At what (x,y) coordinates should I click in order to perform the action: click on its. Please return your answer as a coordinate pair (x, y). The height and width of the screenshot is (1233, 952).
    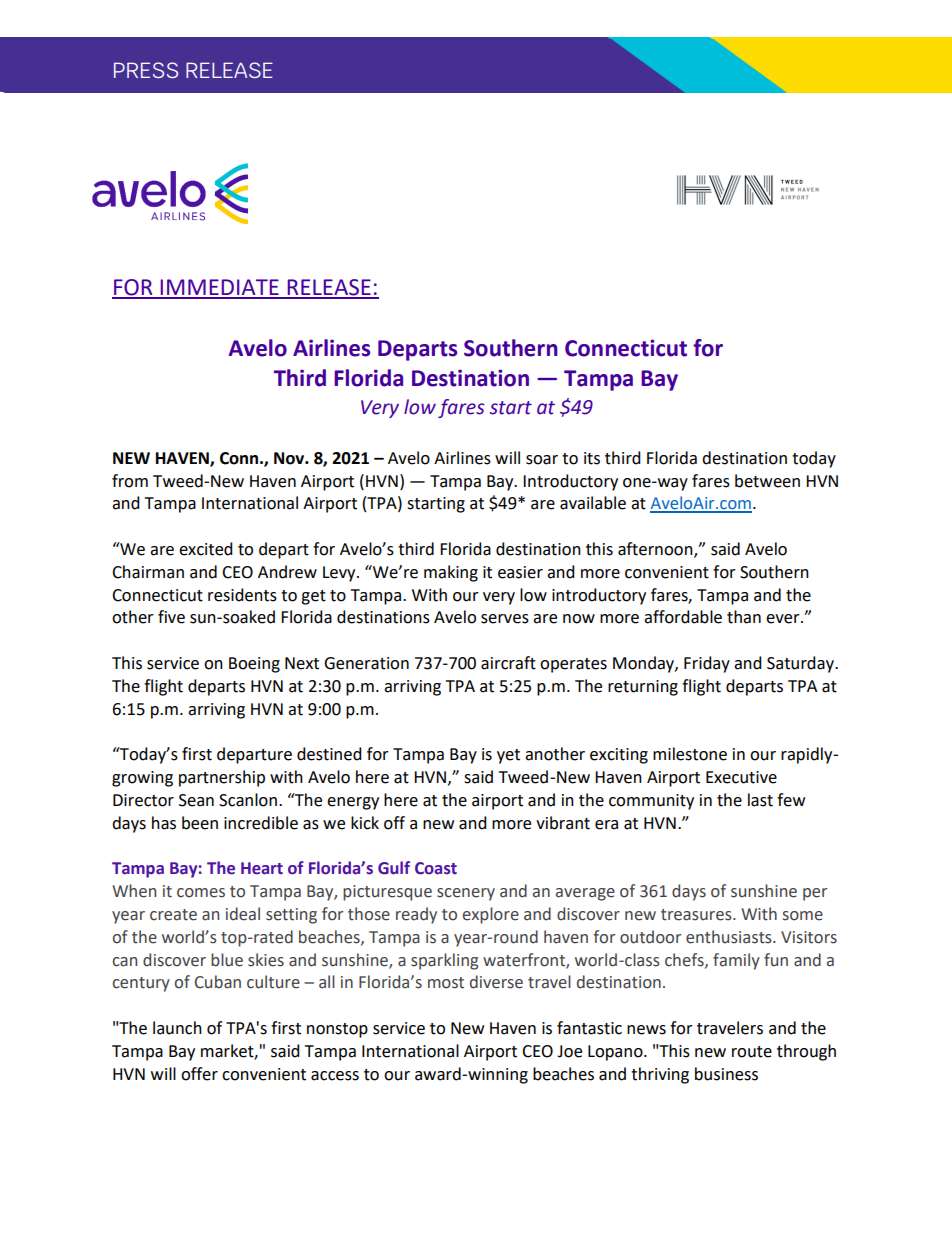
    Looking at the image, I should click on (592, 458).
